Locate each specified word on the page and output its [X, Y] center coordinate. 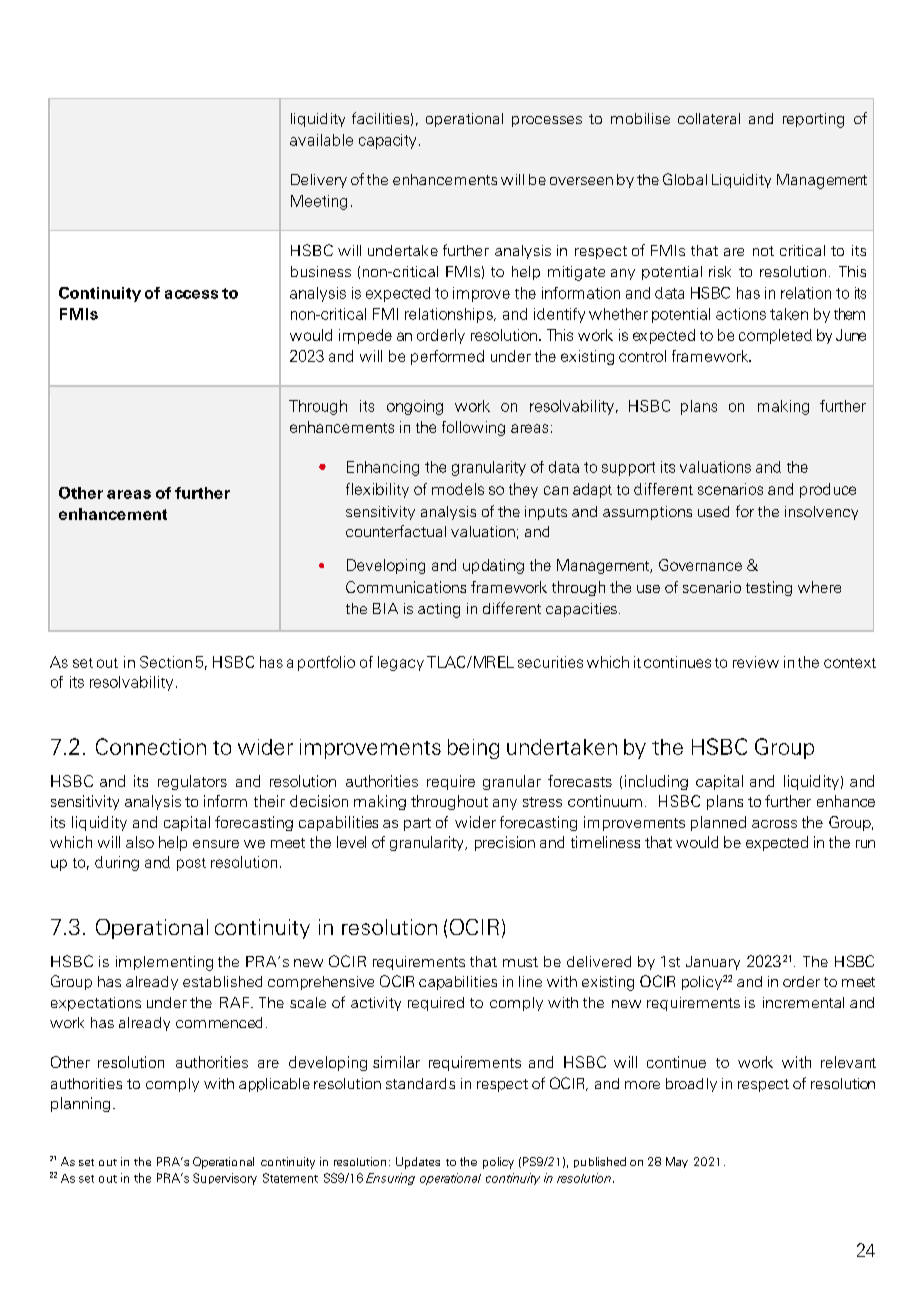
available [321, 140]
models [458, 489]
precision [505, 843]
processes [547, 121]
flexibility [377, 490]
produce [828, 490]
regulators [192, 782]
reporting [813, 120]
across [774, 824]
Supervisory [225, 1179]
